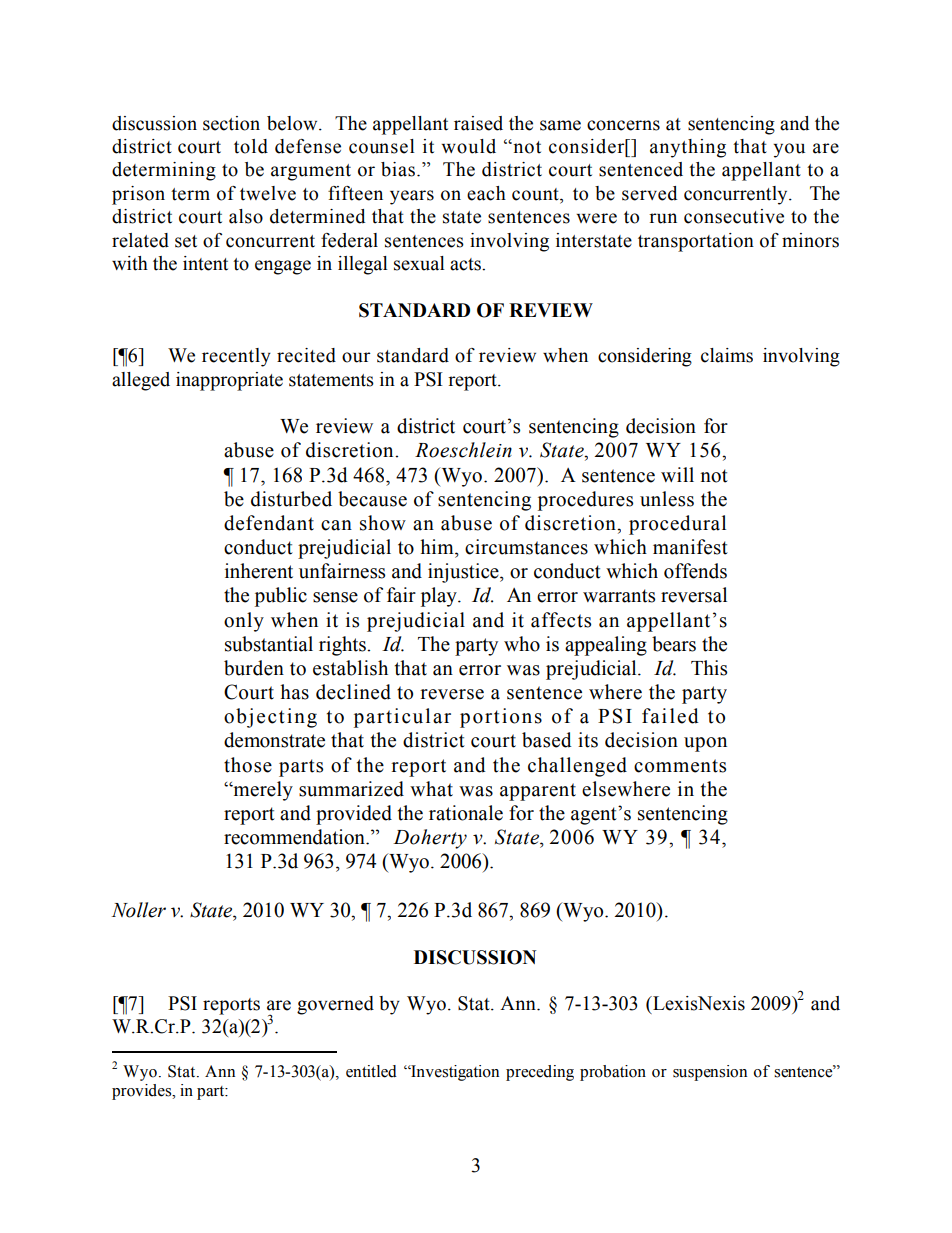  What do you see at coordinates (688, 148) in the screenshot?
I see `anything` at bounding box center [688, 148].
